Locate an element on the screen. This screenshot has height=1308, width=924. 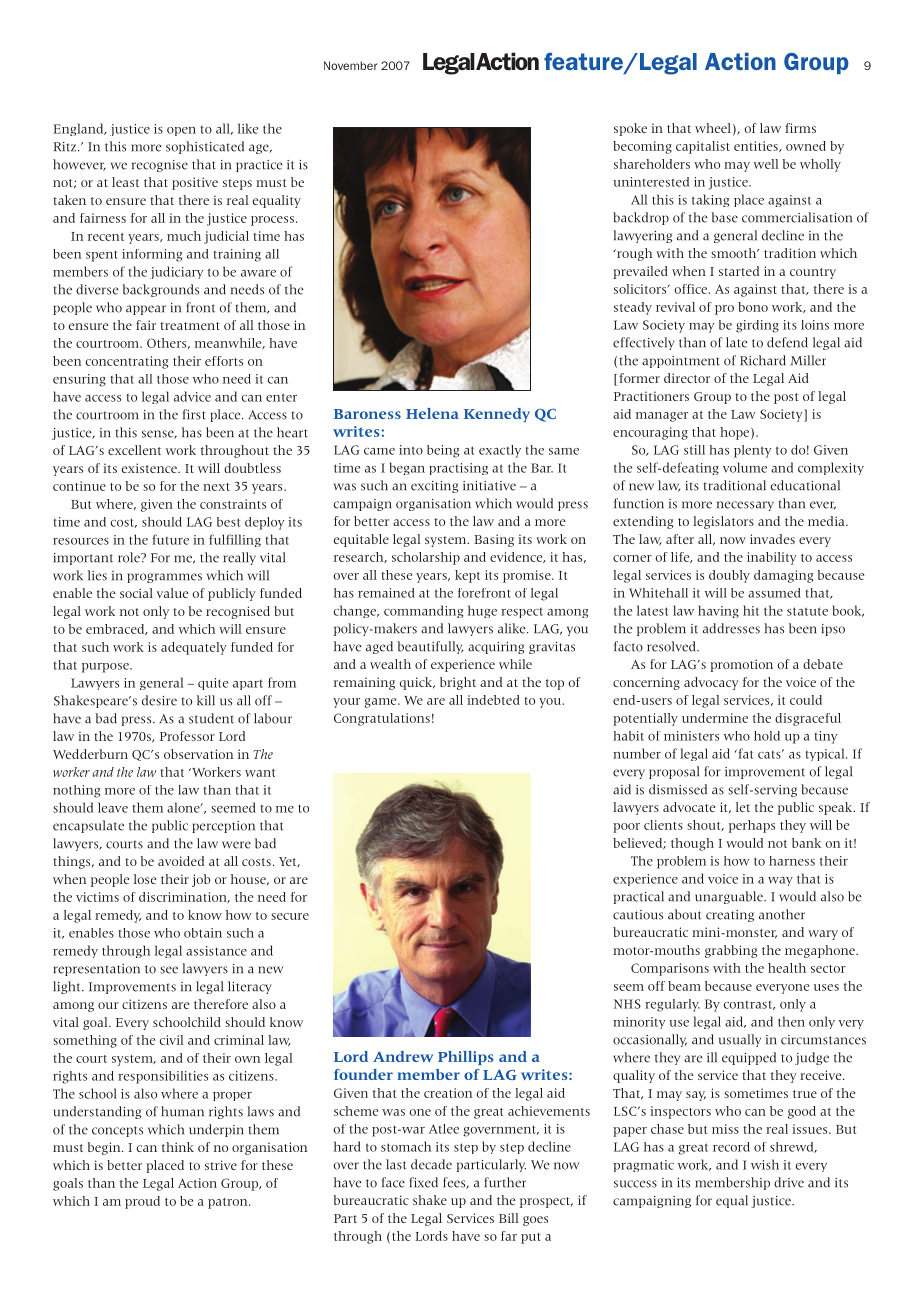
Phillips is located at coordinates (466, 1058).
